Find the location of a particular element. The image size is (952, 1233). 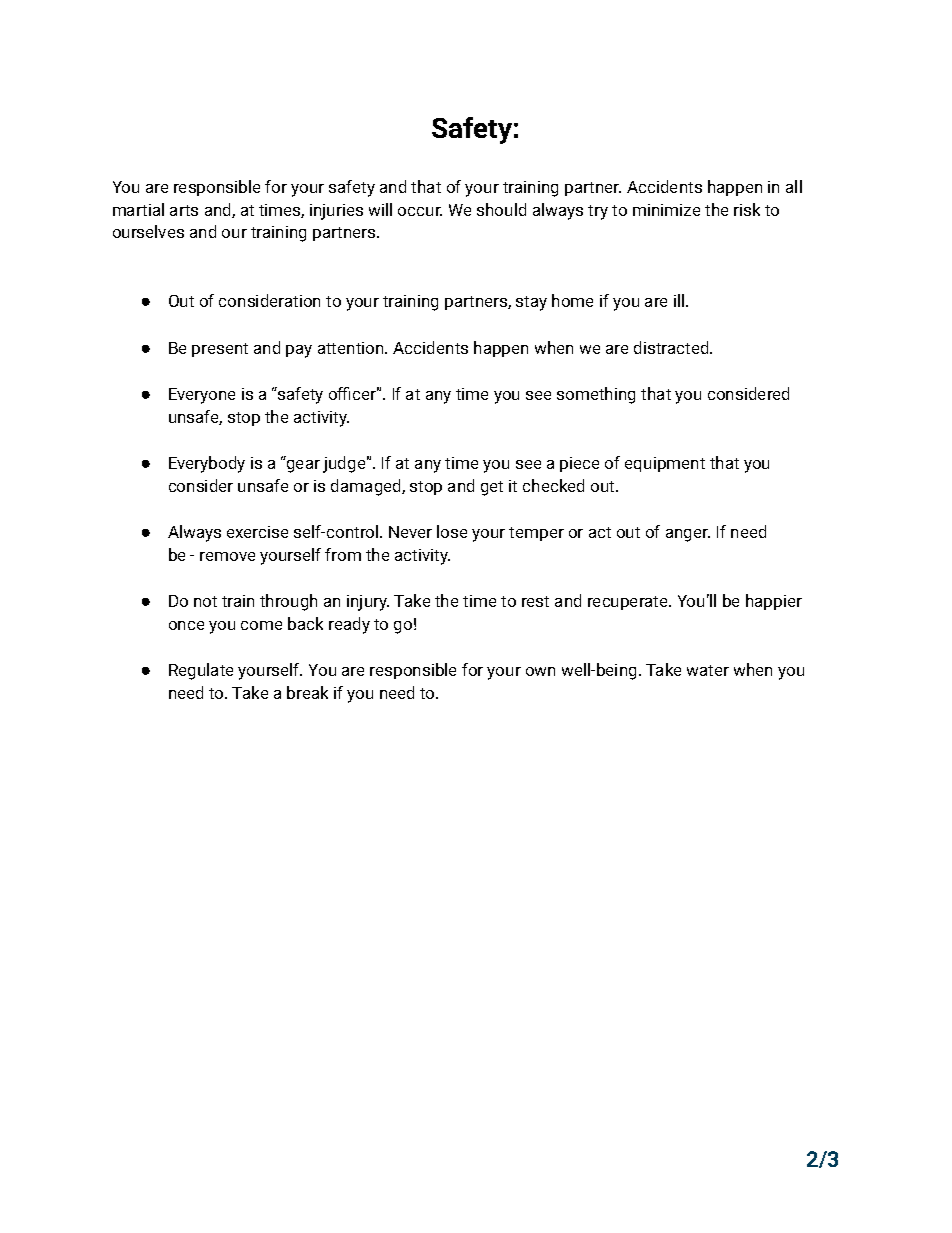

risk is located at coordinates (747, 209).
